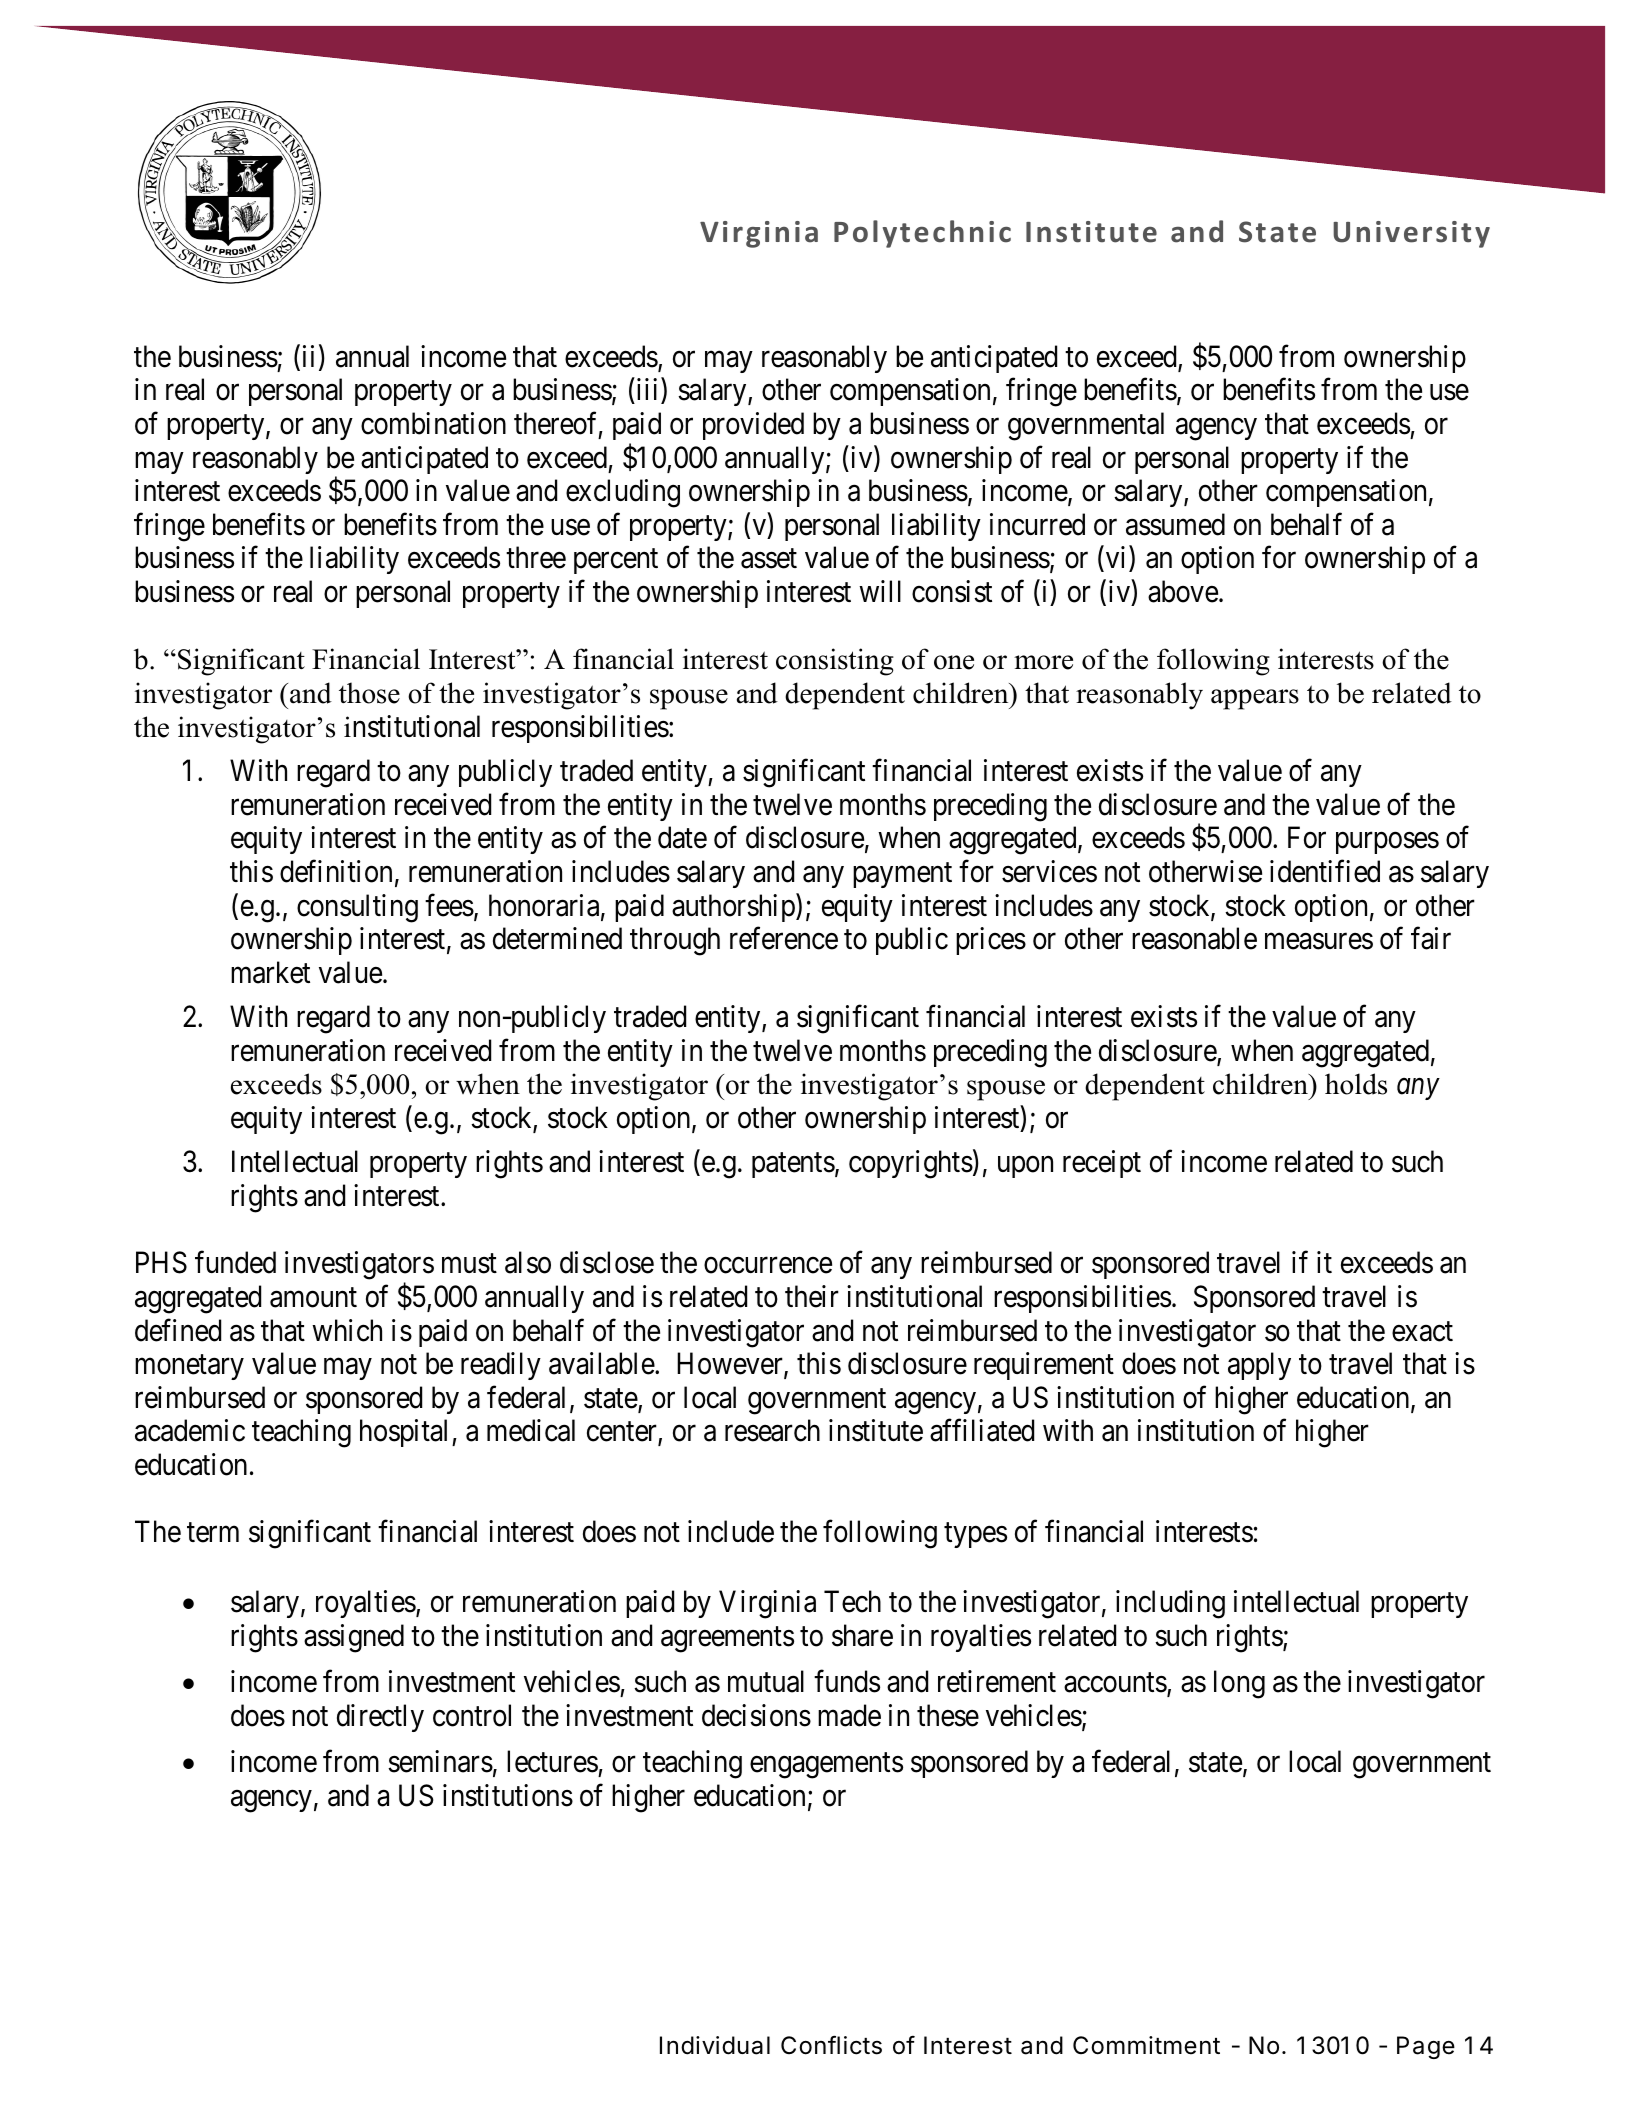  Describe the element at coordinates (1411, 234) in the screenshot. I see `University` at that location.
